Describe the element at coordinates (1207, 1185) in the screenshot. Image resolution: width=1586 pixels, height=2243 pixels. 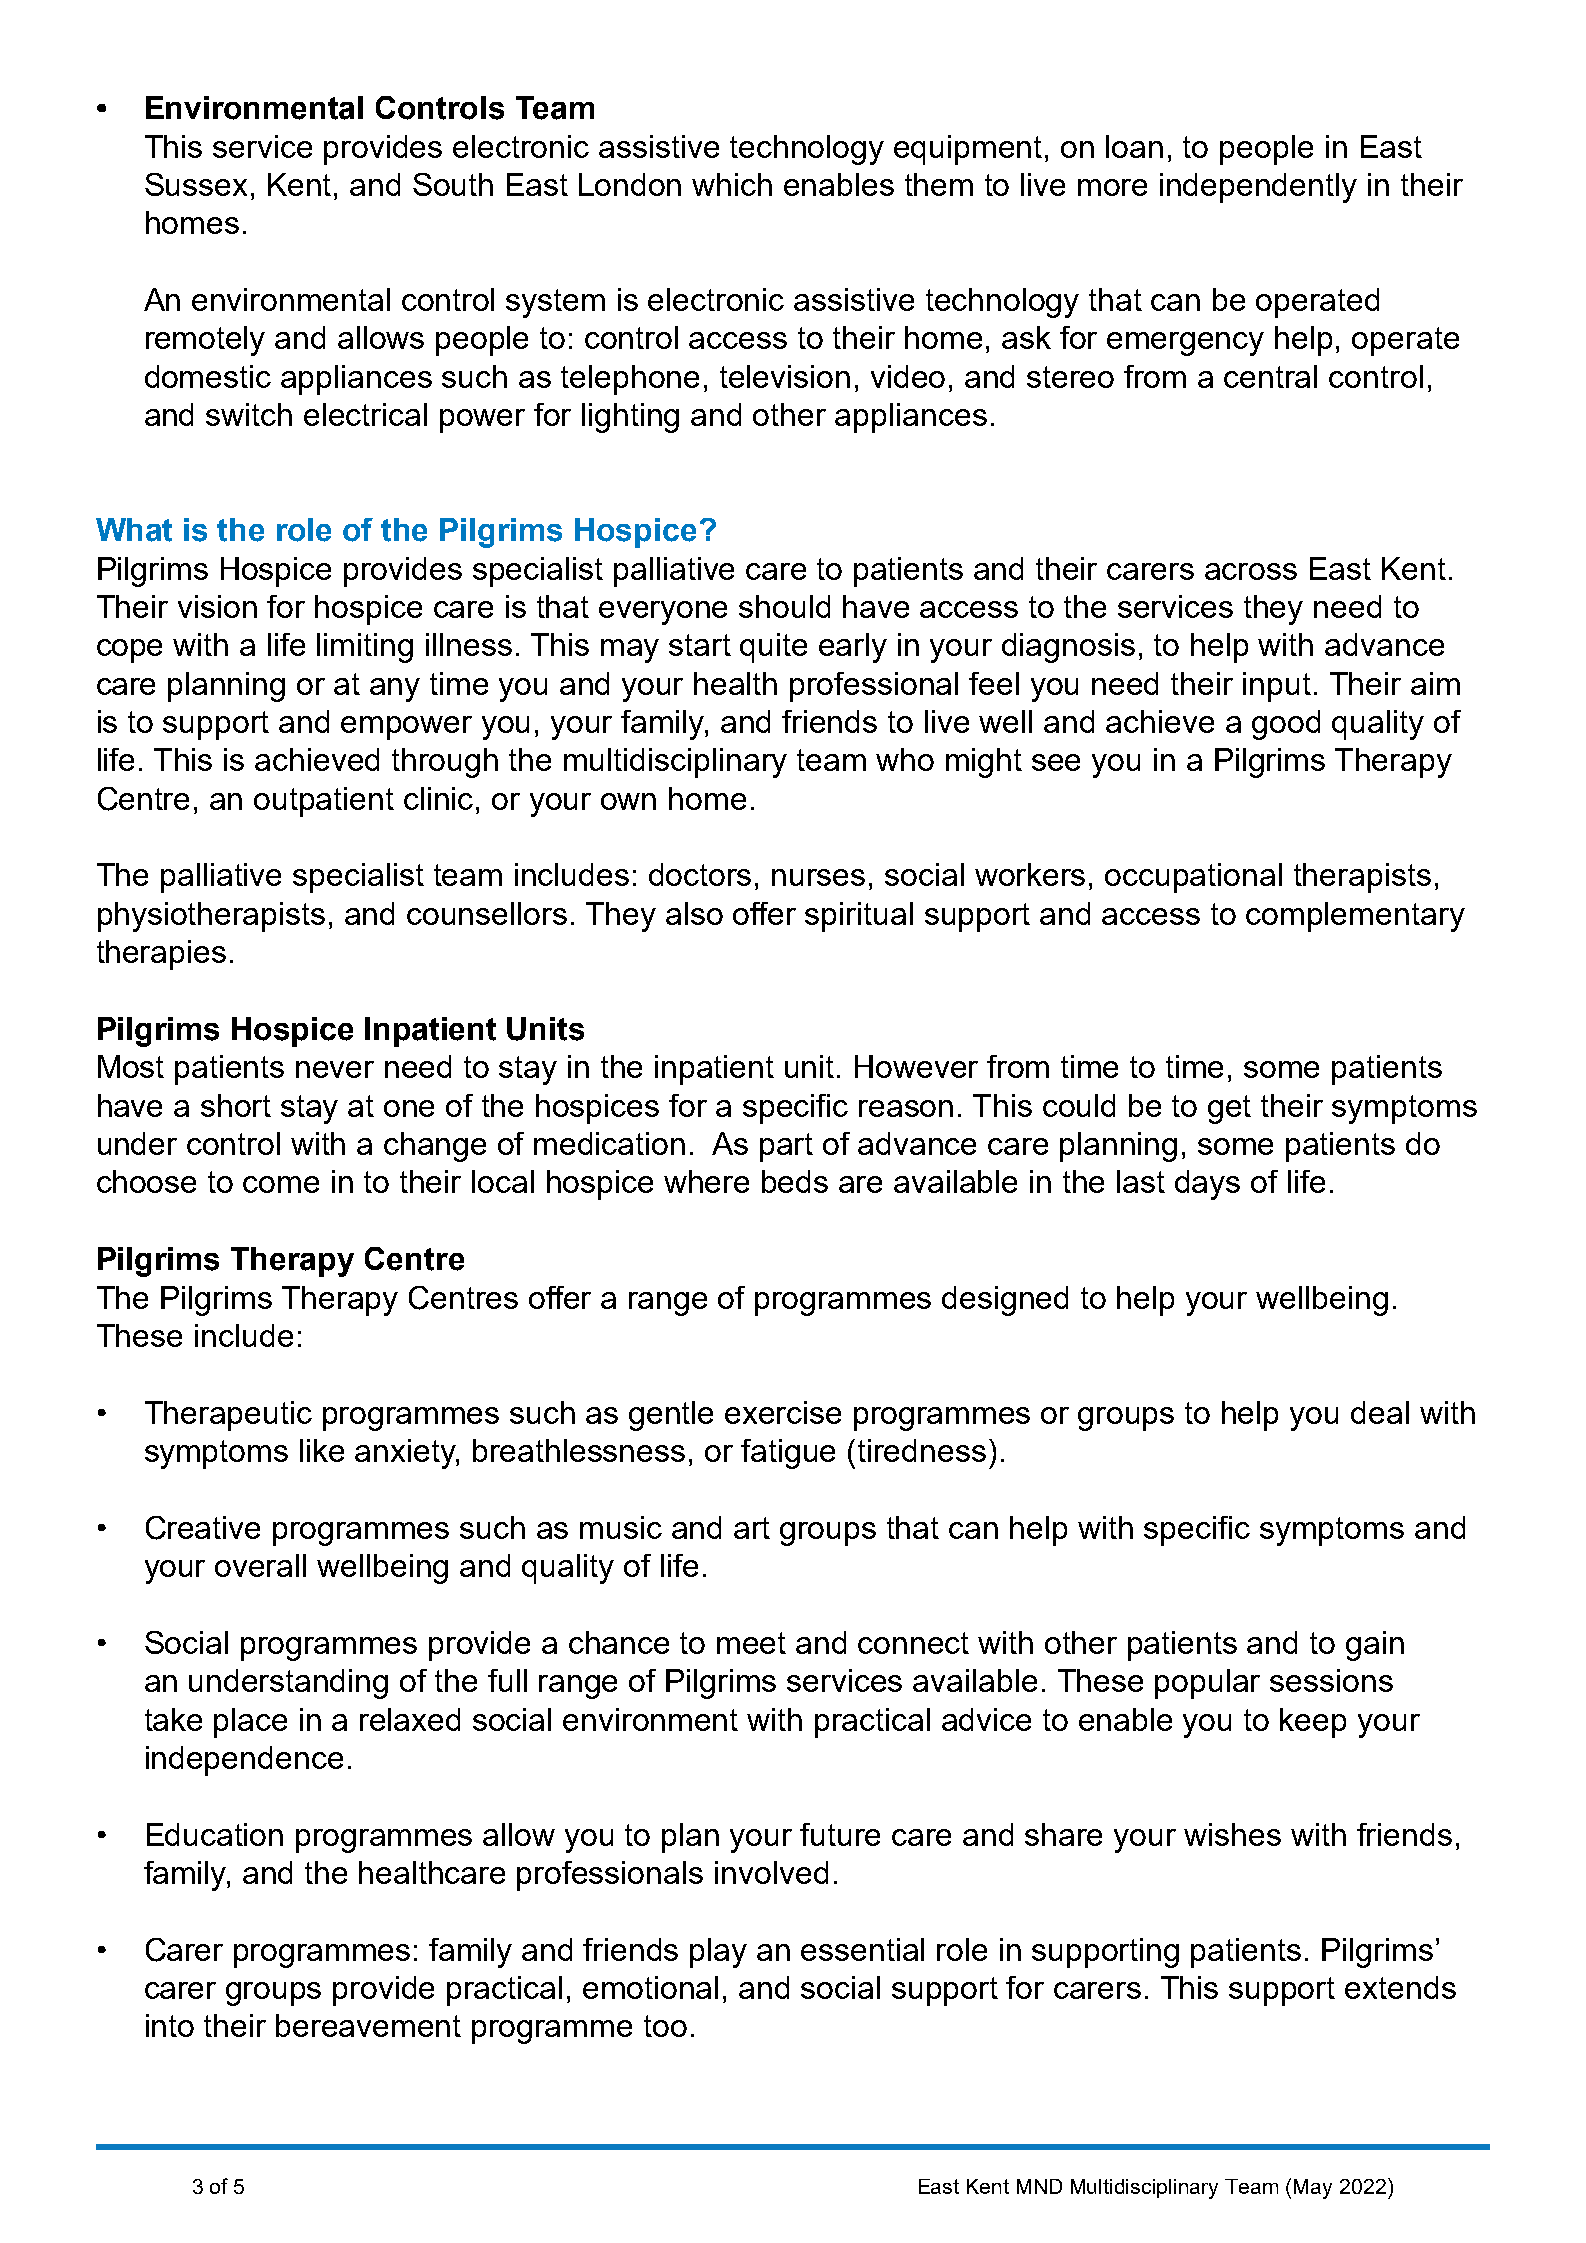
I see `days` at that location.
